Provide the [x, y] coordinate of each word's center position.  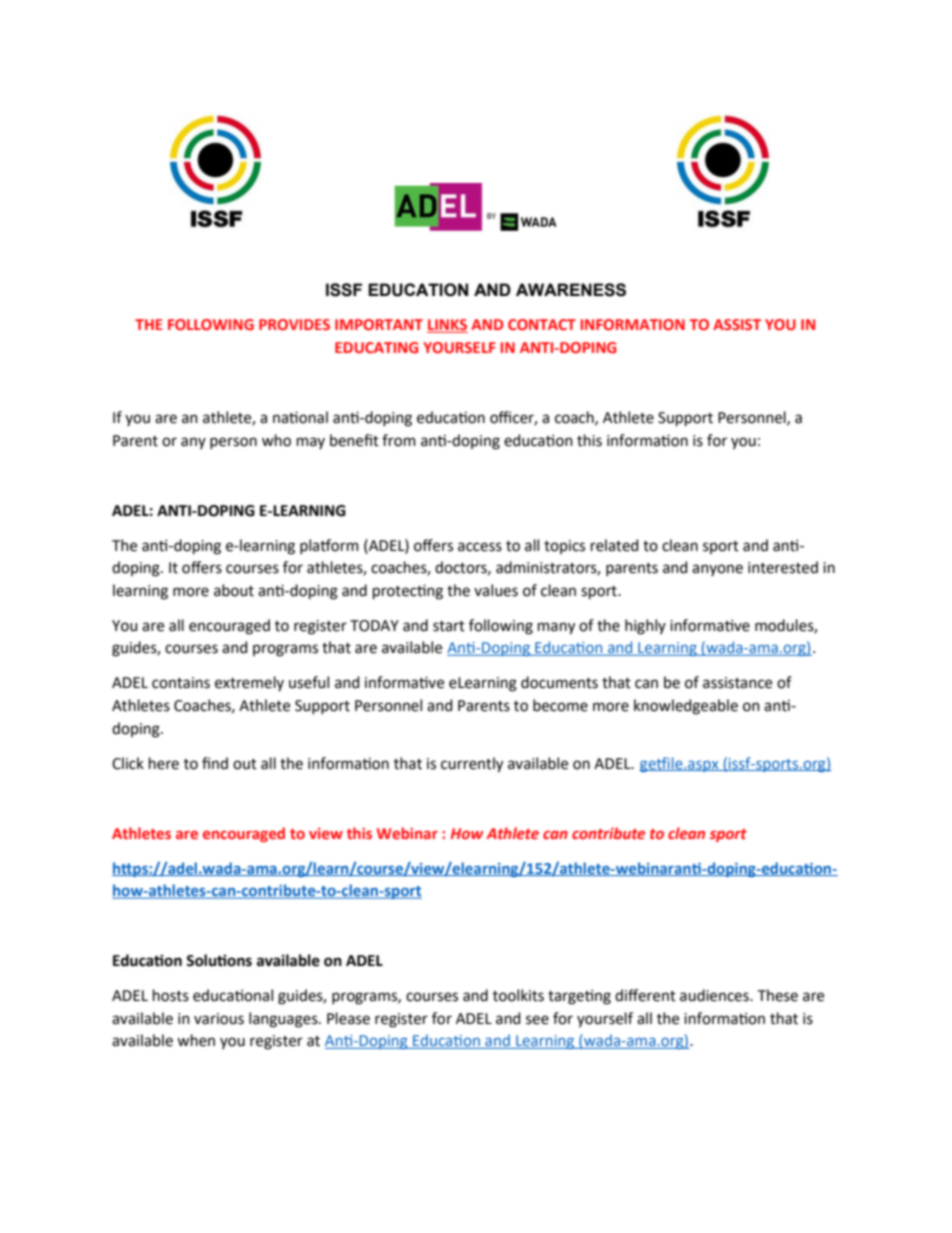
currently [472, 765]
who [276, 440]
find [215, 763]
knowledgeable [686, 707]
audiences [715, 995]
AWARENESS [571, 290]
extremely [249, 683]
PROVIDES [294, 324]
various [219, 1019]
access [480, 547]
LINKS [447, 326]
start [449, 626]
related [614, 545]
